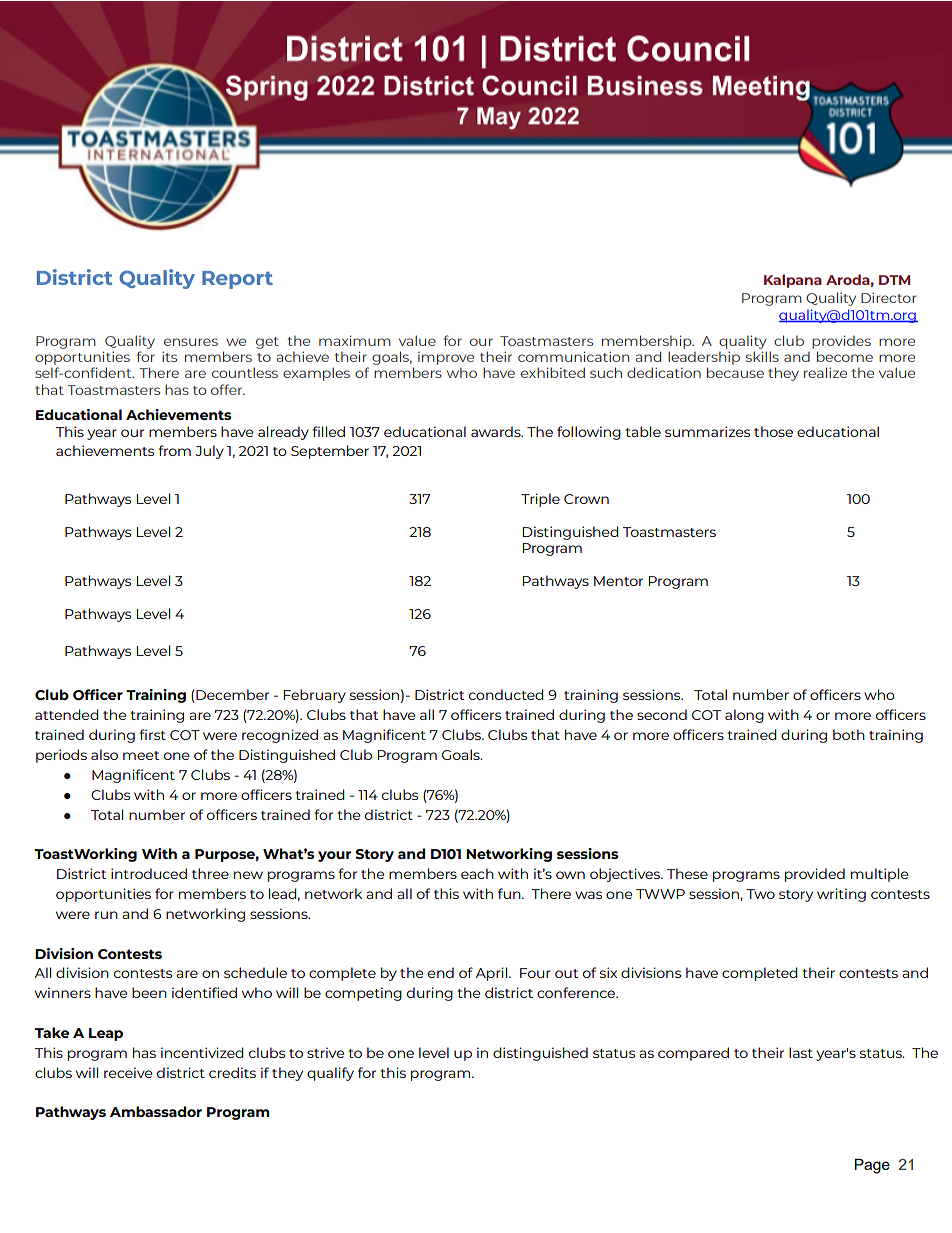  Describe the element at coordinates (497, 431) in the page. I see `awards` at that location.
